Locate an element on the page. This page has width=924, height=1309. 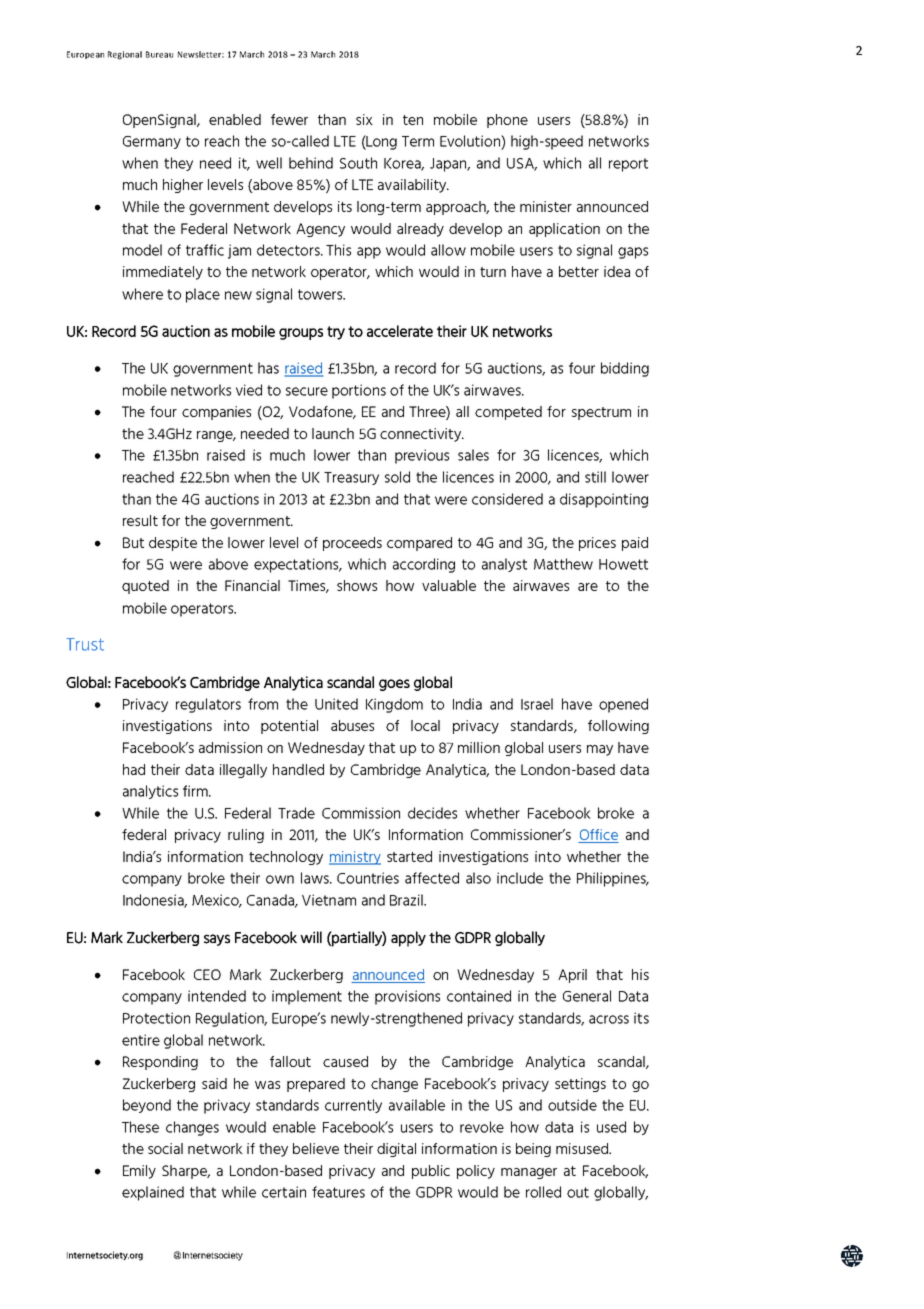
shows is located at coordinates (357, 585).
